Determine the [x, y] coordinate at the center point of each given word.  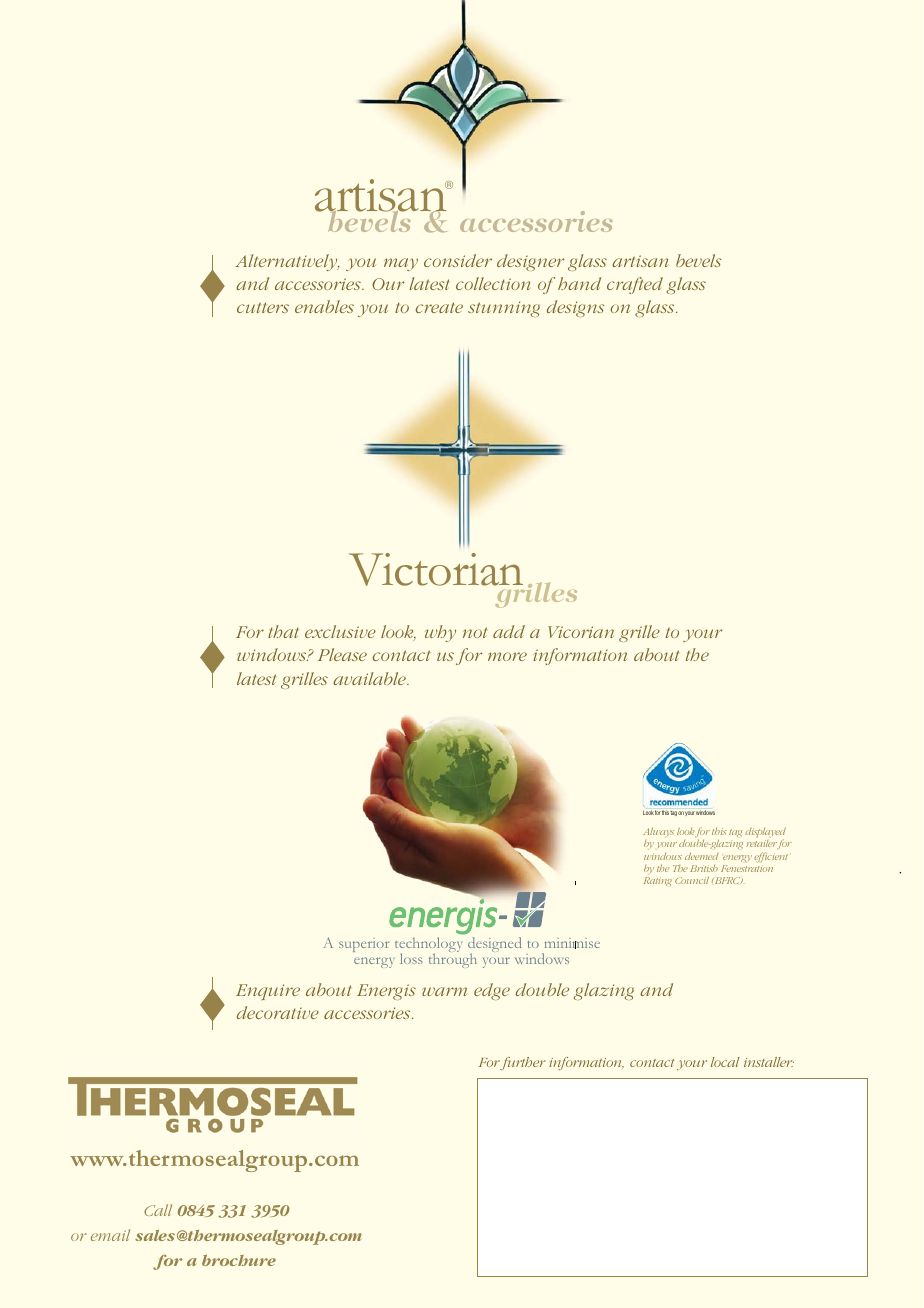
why [440, 633]
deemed [701, 856]
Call [158, 1210]
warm [444, 991]
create [439, 307]
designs [576, 308]
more [507, 656]
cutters [263, 307]
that [283, 631]
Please [342, 654]
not [475, 632]
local [725, 1062]
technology [428, 946]
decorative [278, 1012]
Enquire [268, 992]
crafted [635, 285]
